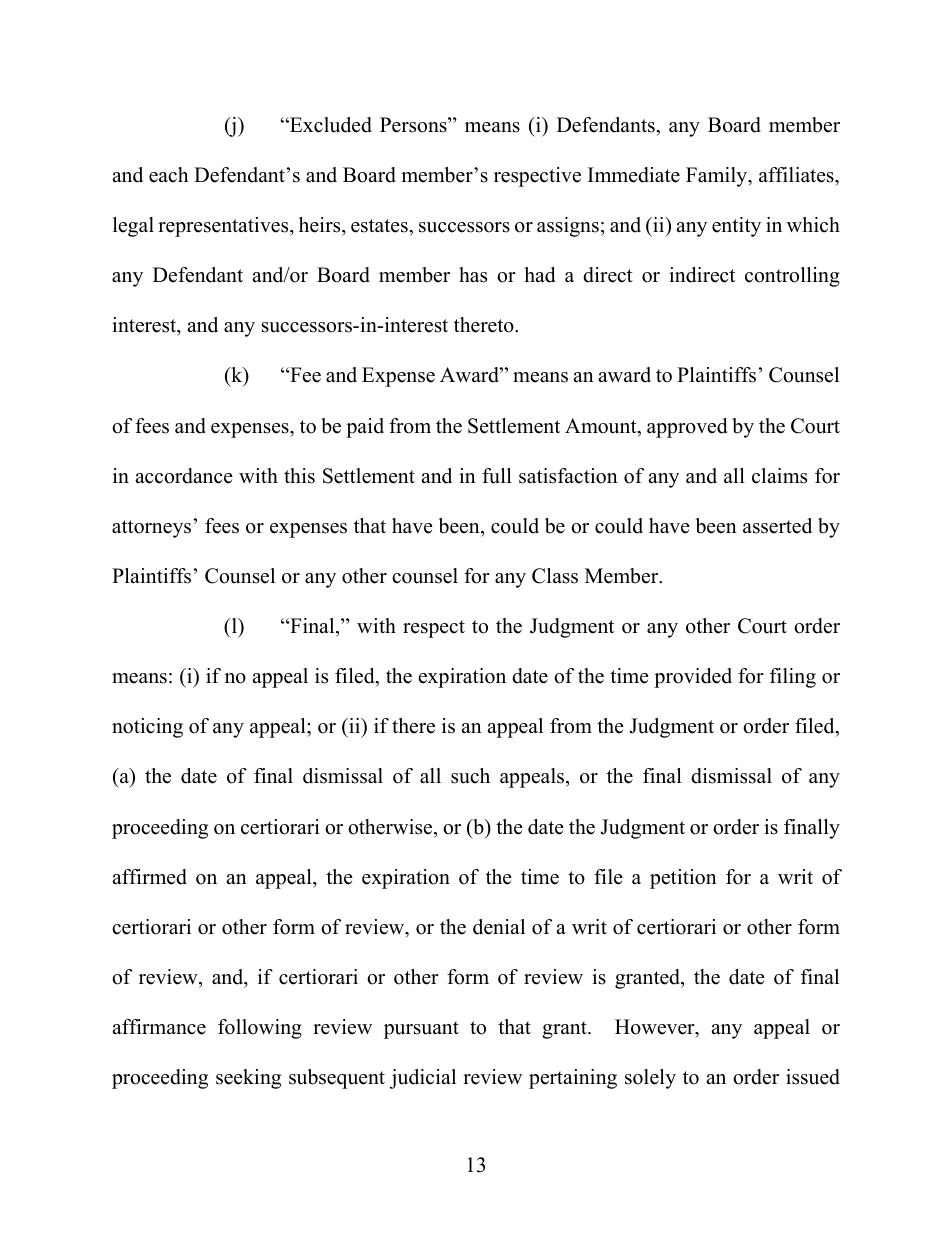 The height and width of the page is (1233, 952). What do you see at coordinates (151, 529) in the page?
I see `attorneys` at bounding box center [151, 529].
